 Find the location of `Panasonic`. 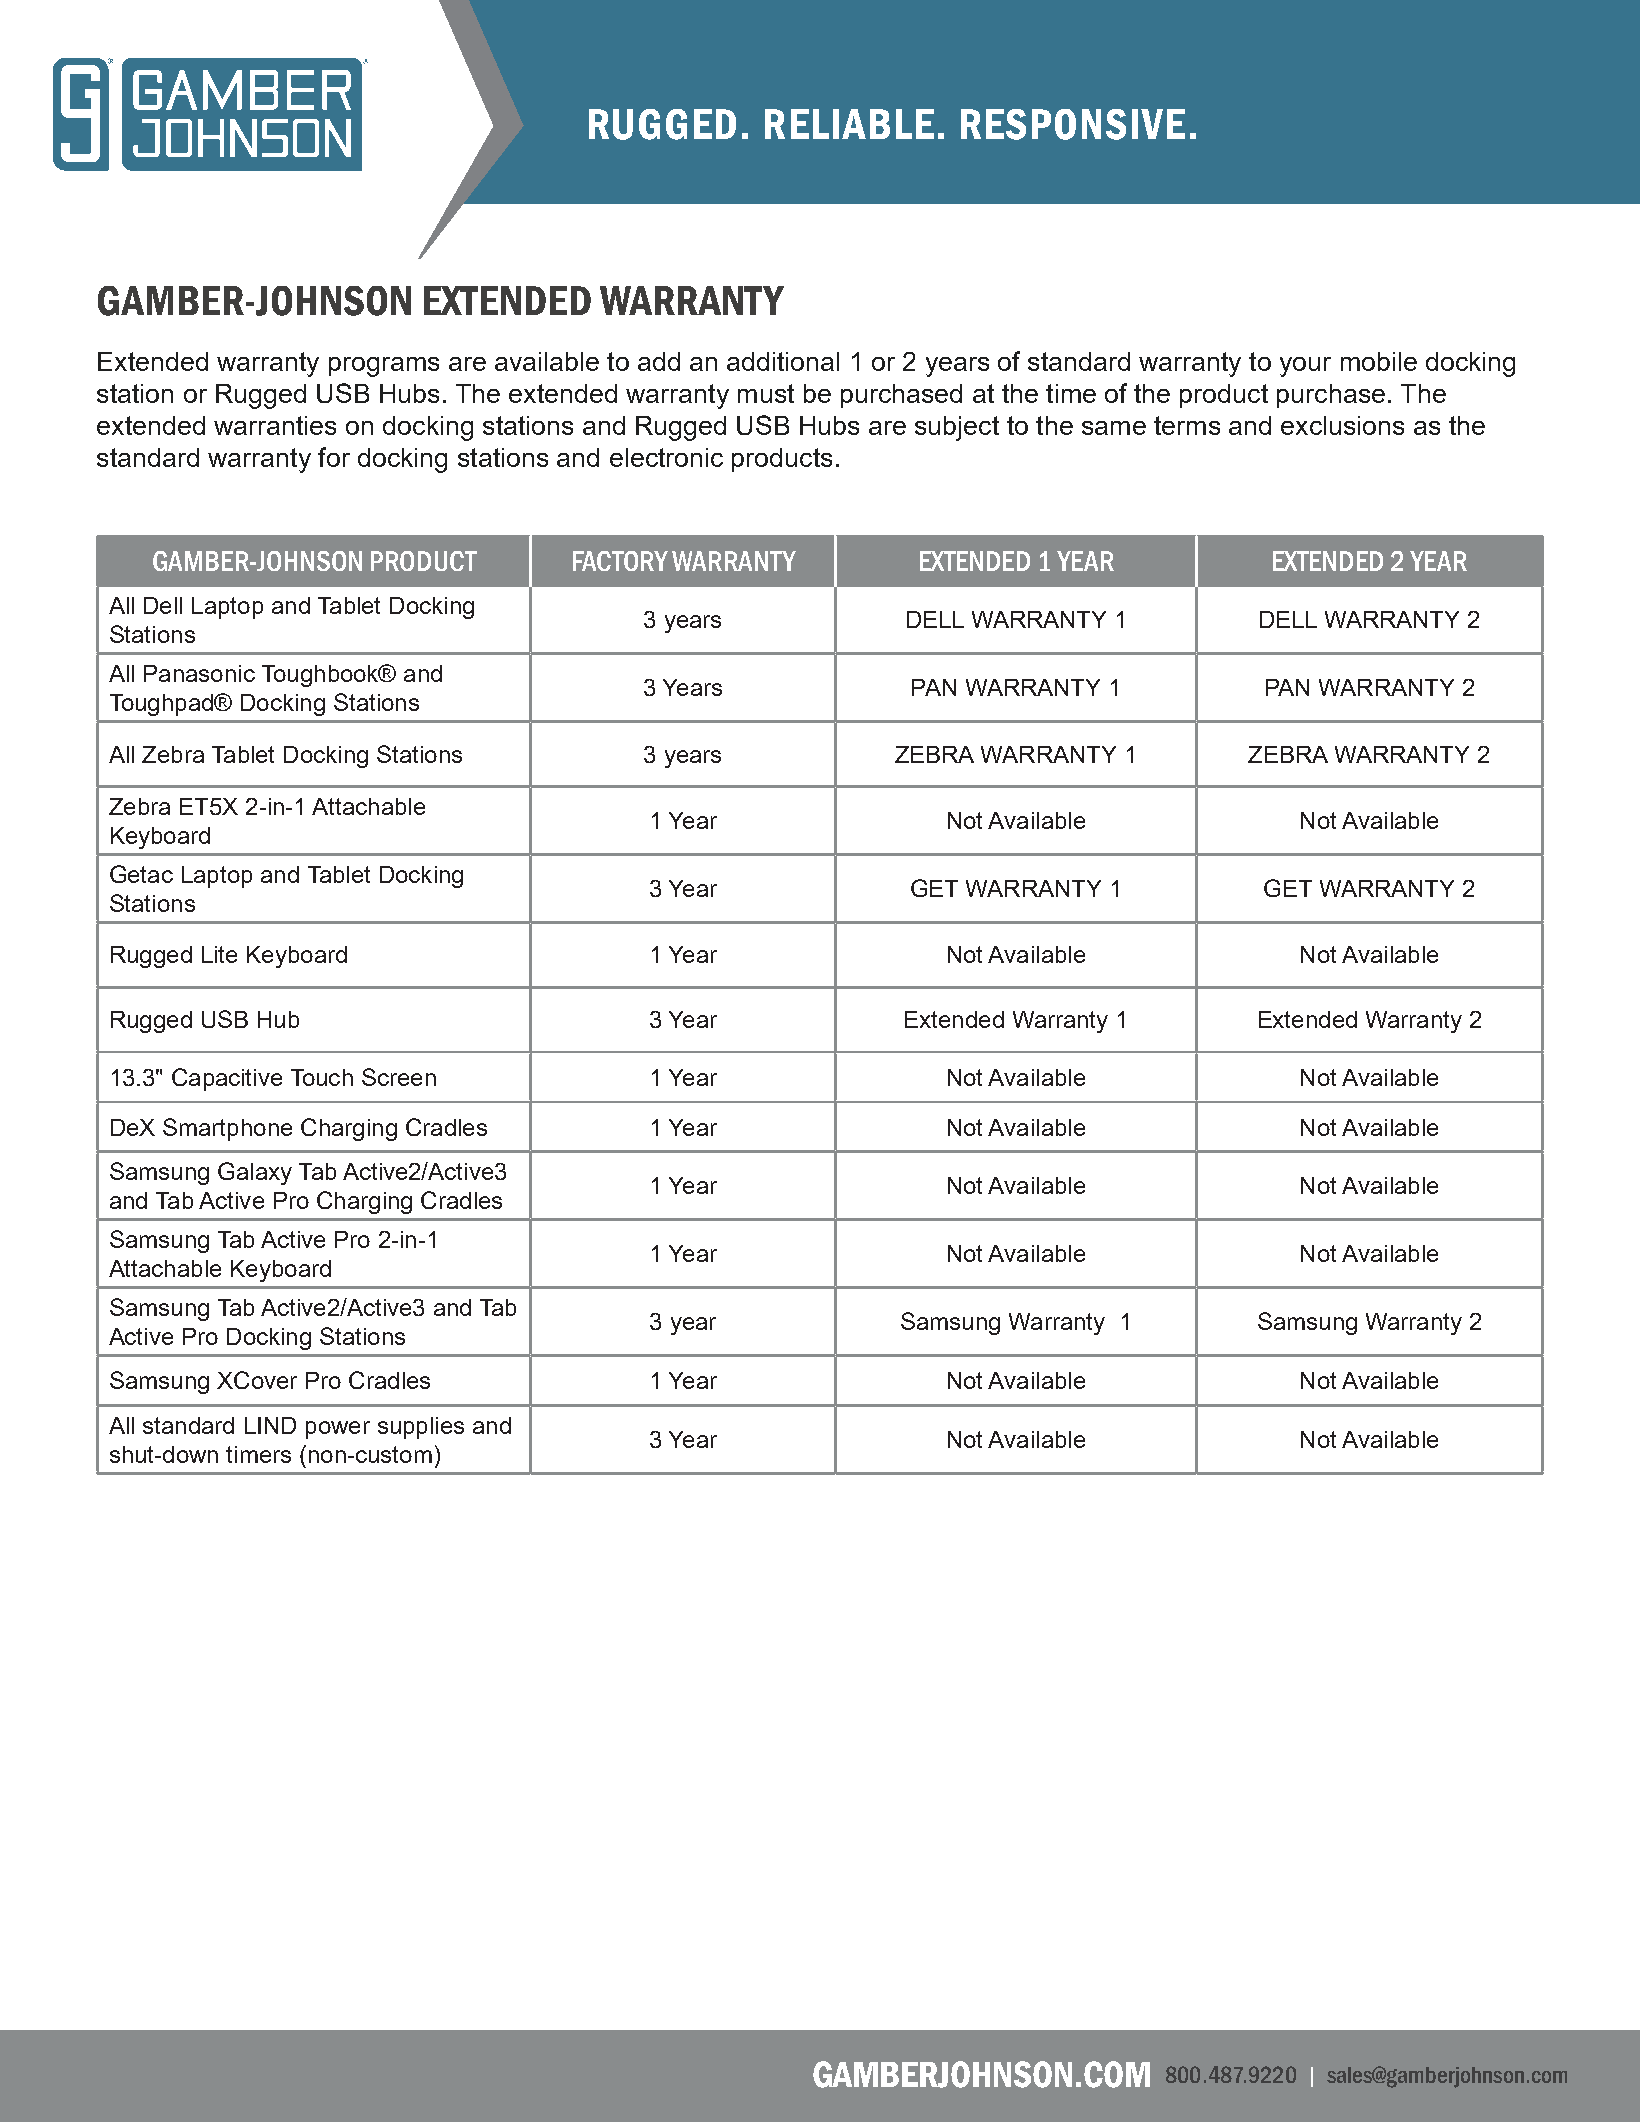

Panasonic is located at coordinates (199, 673).
